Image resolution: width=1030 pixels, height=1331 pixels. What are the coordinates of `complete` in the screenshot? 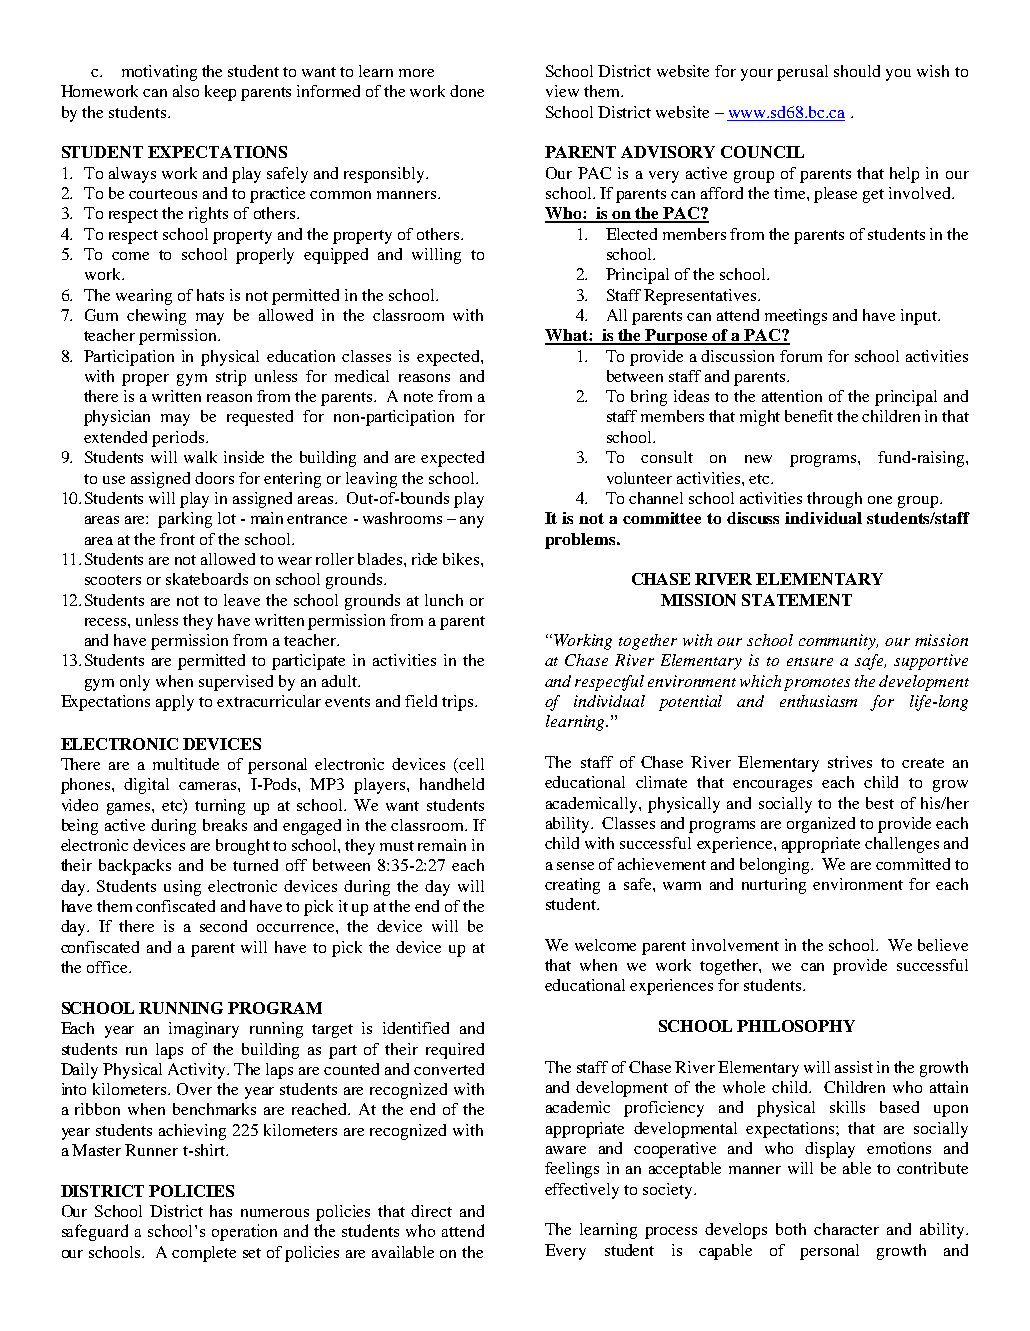 It's located at (204, 1254).
